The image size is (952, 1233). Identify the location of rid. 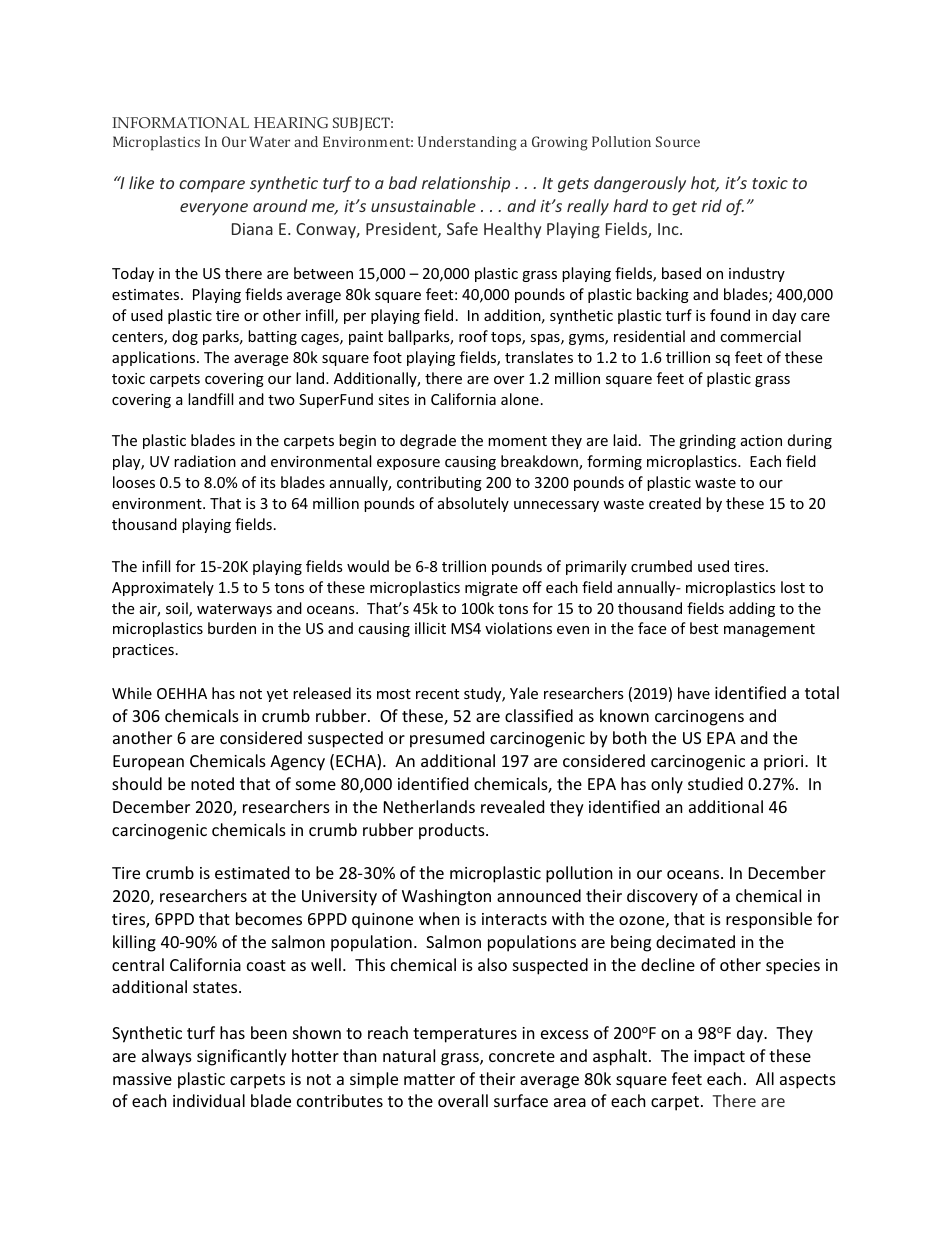
(712, 205).
